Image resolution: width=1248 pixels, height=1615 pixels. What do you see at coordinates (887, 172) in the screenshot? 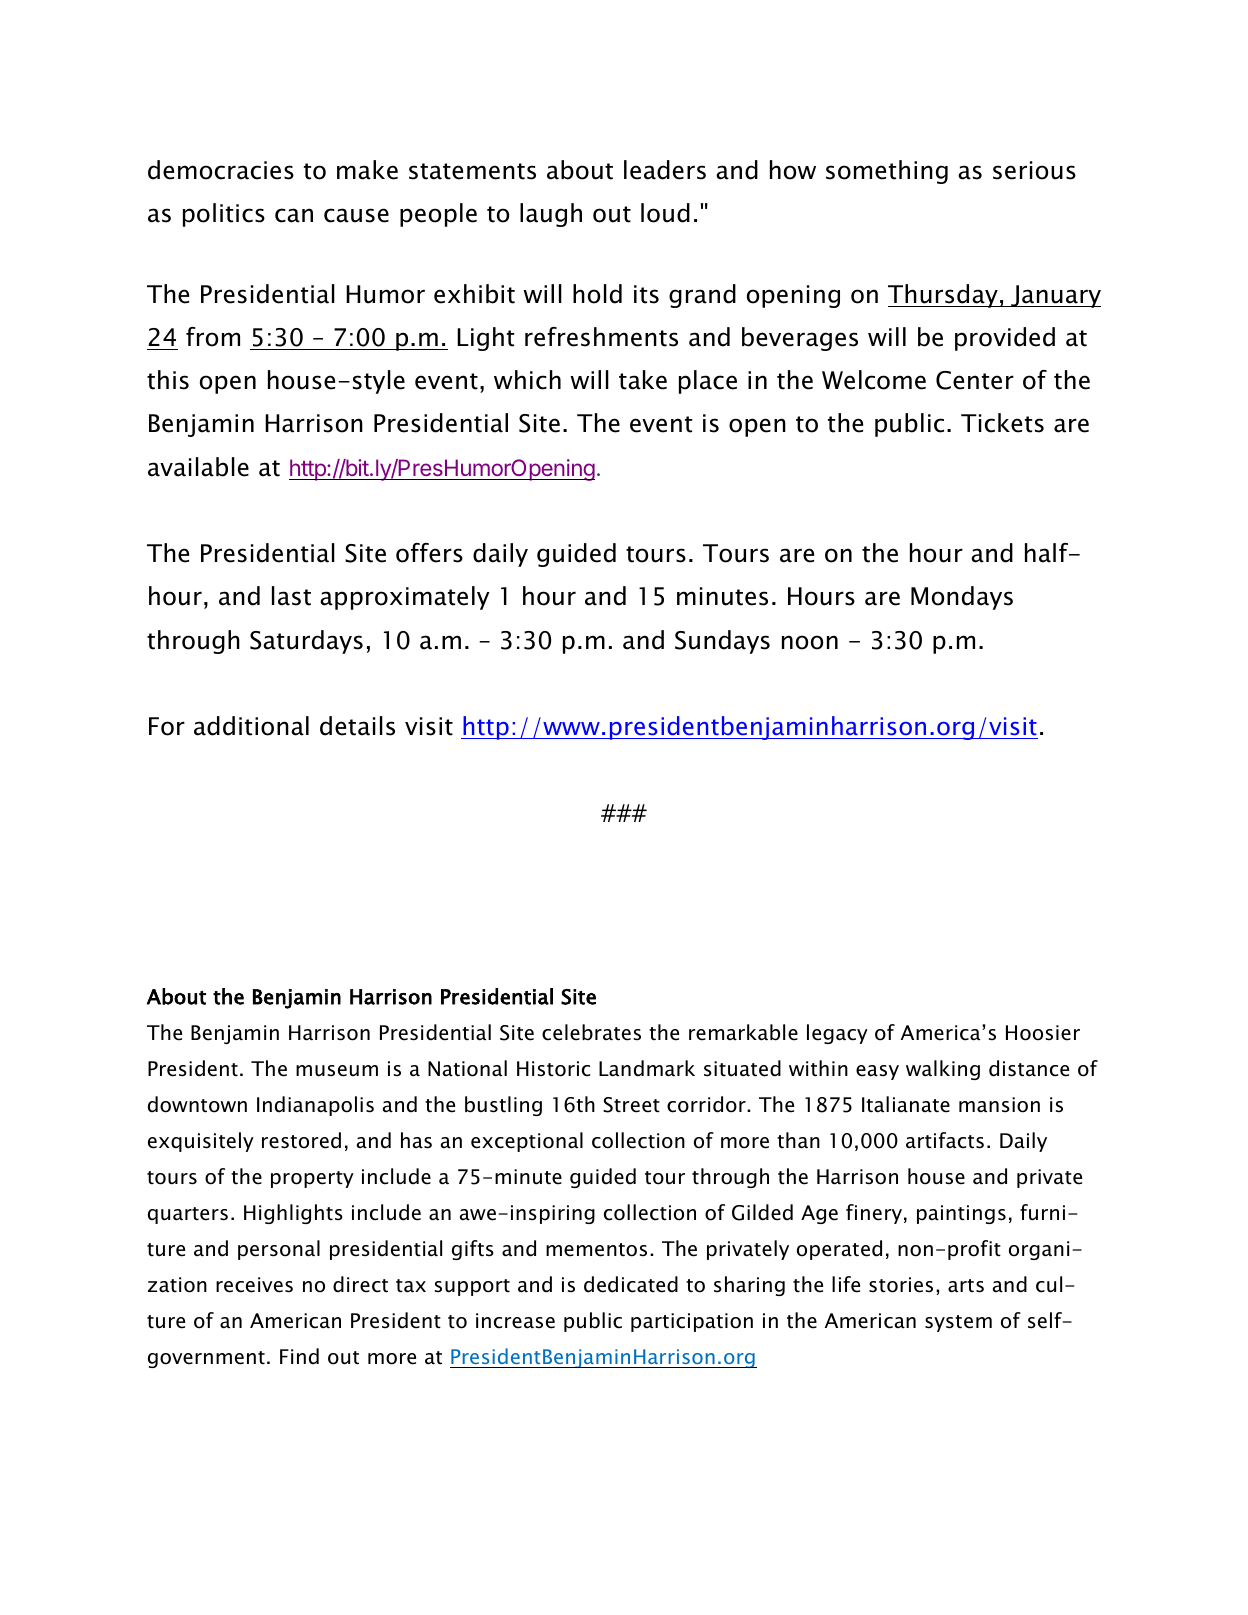
I see `something` at bounding box center [887, 172].
